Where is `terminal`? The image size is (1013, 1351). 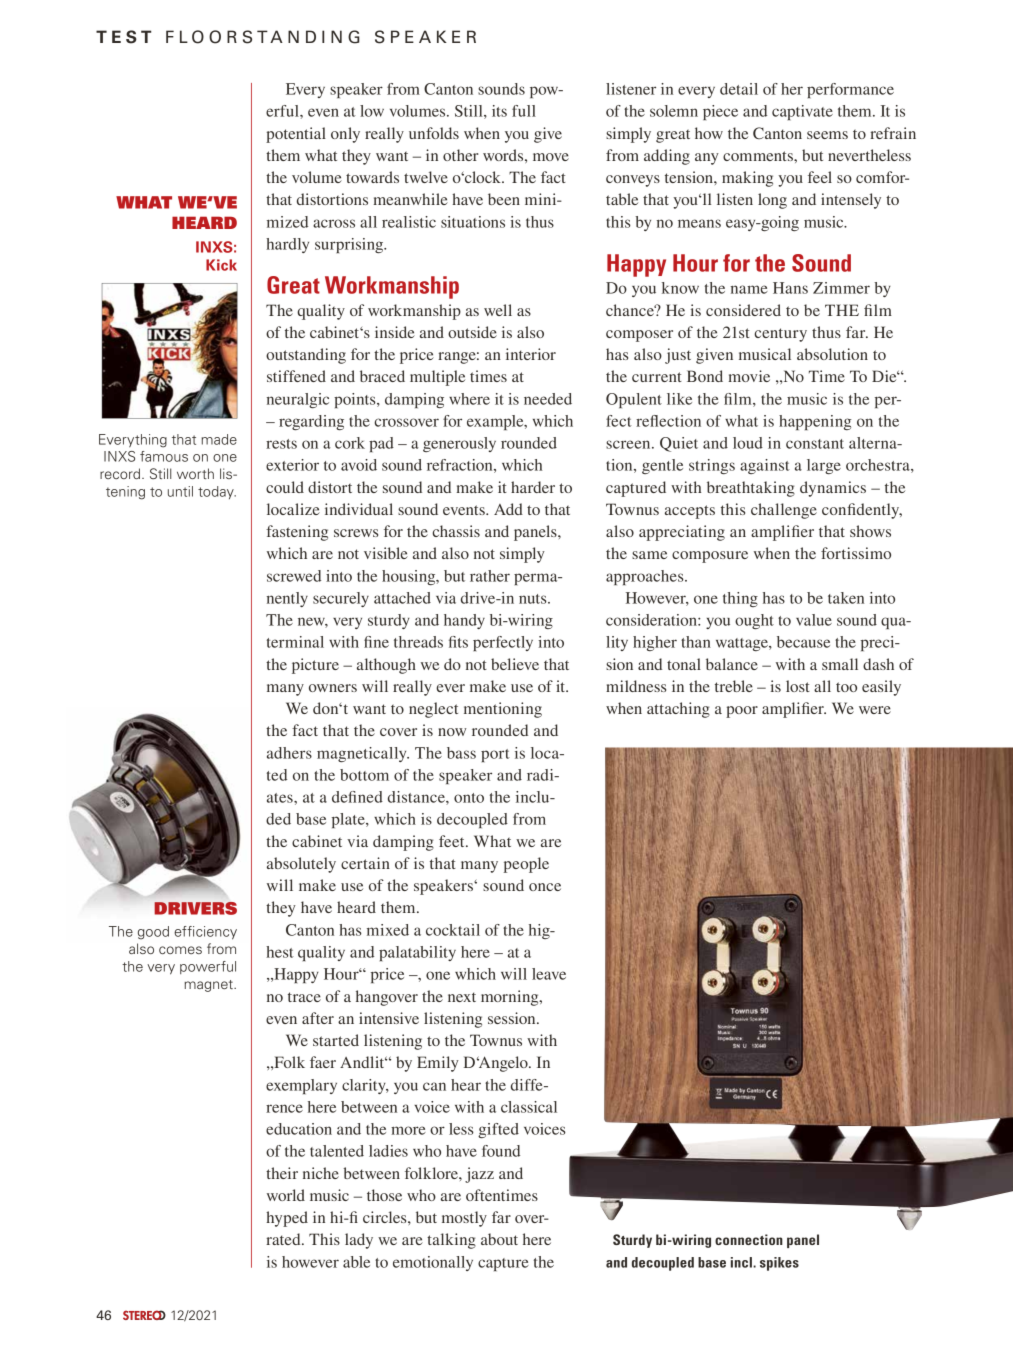 terminal is located at coordinates (295, 642).
